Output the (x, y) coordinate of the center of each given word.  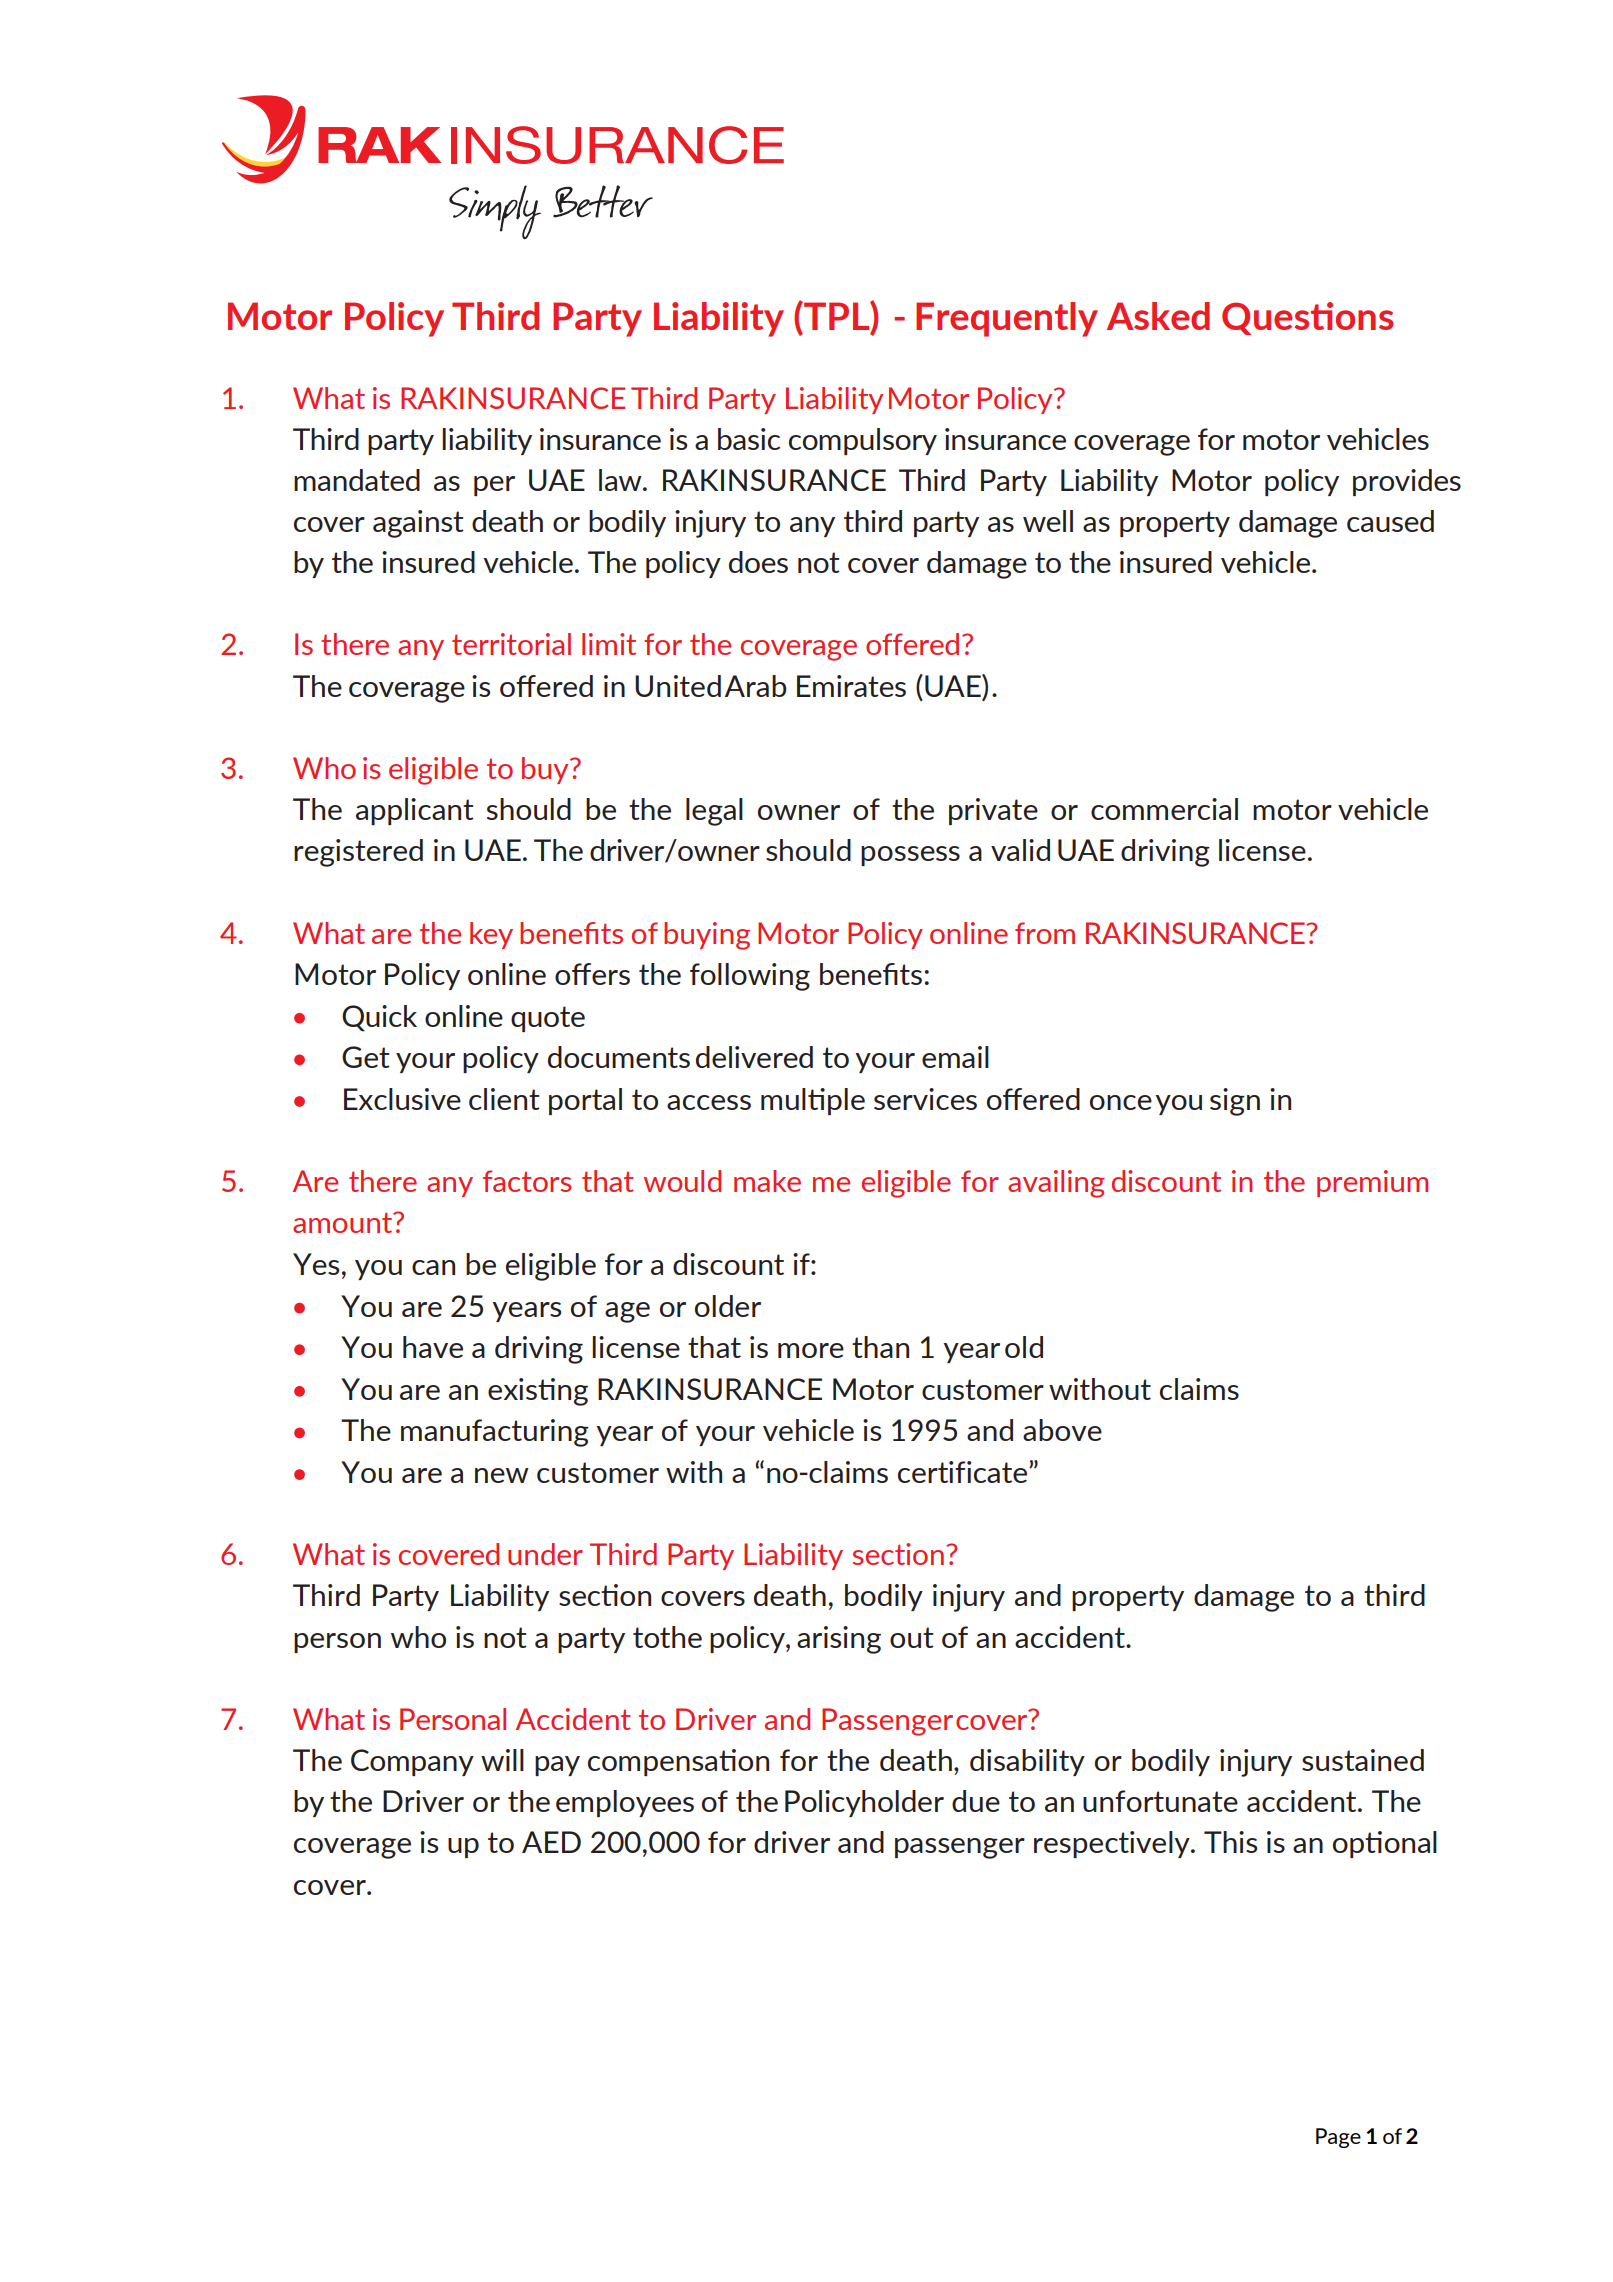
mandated (357, 480)
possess (910, 856)
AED (551, 1842)
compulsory (863, 441)
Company (412, 1762)
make (767, 1181)
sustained (1363, 1760)
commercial (1164, 809)
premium (1372, 1183)
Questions (1308, 318)
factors (527, 1181)
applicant (415, 811)
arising (839, 1640)
